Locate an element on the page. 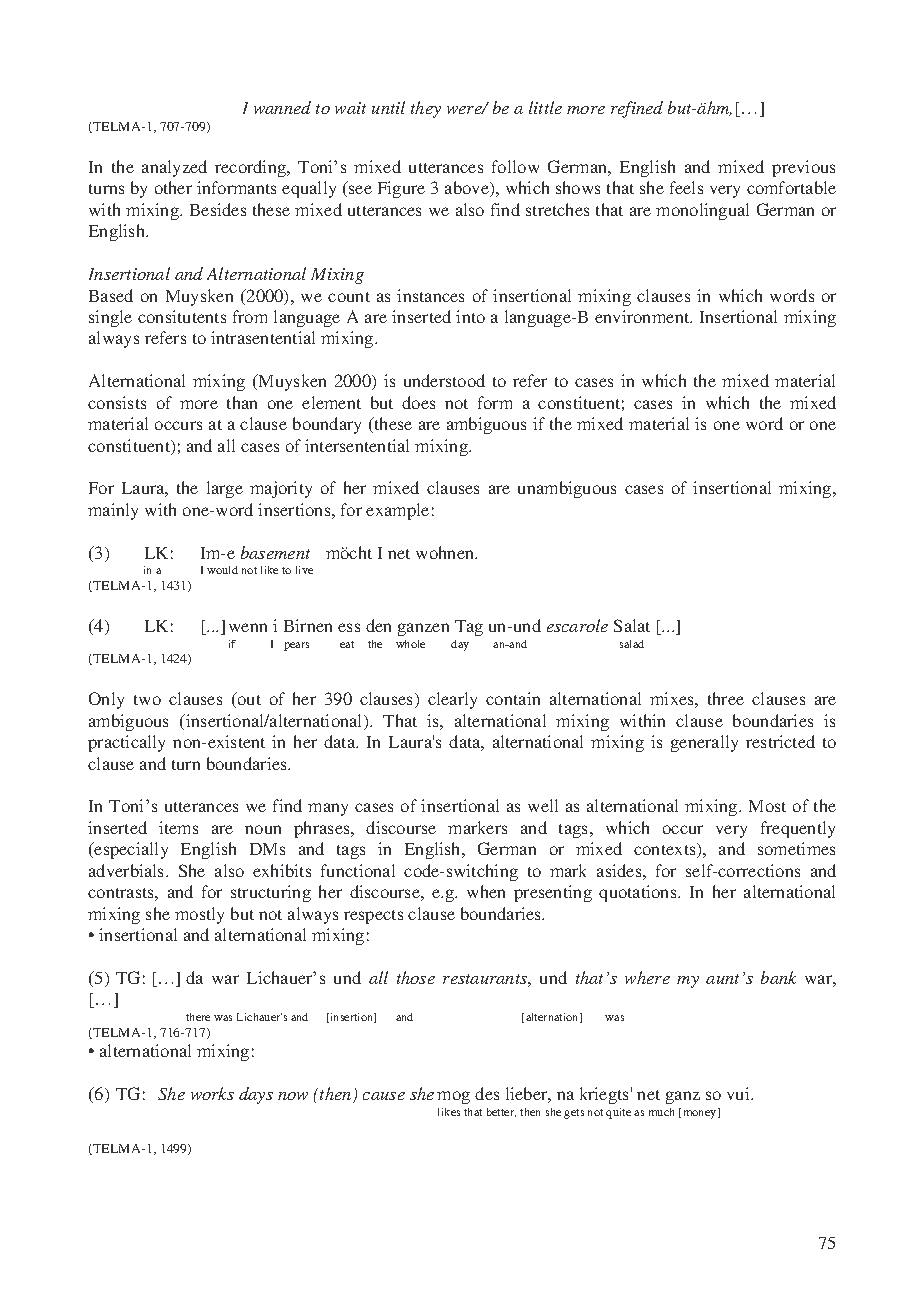  analyzed is located at coordinates (174, 168).
